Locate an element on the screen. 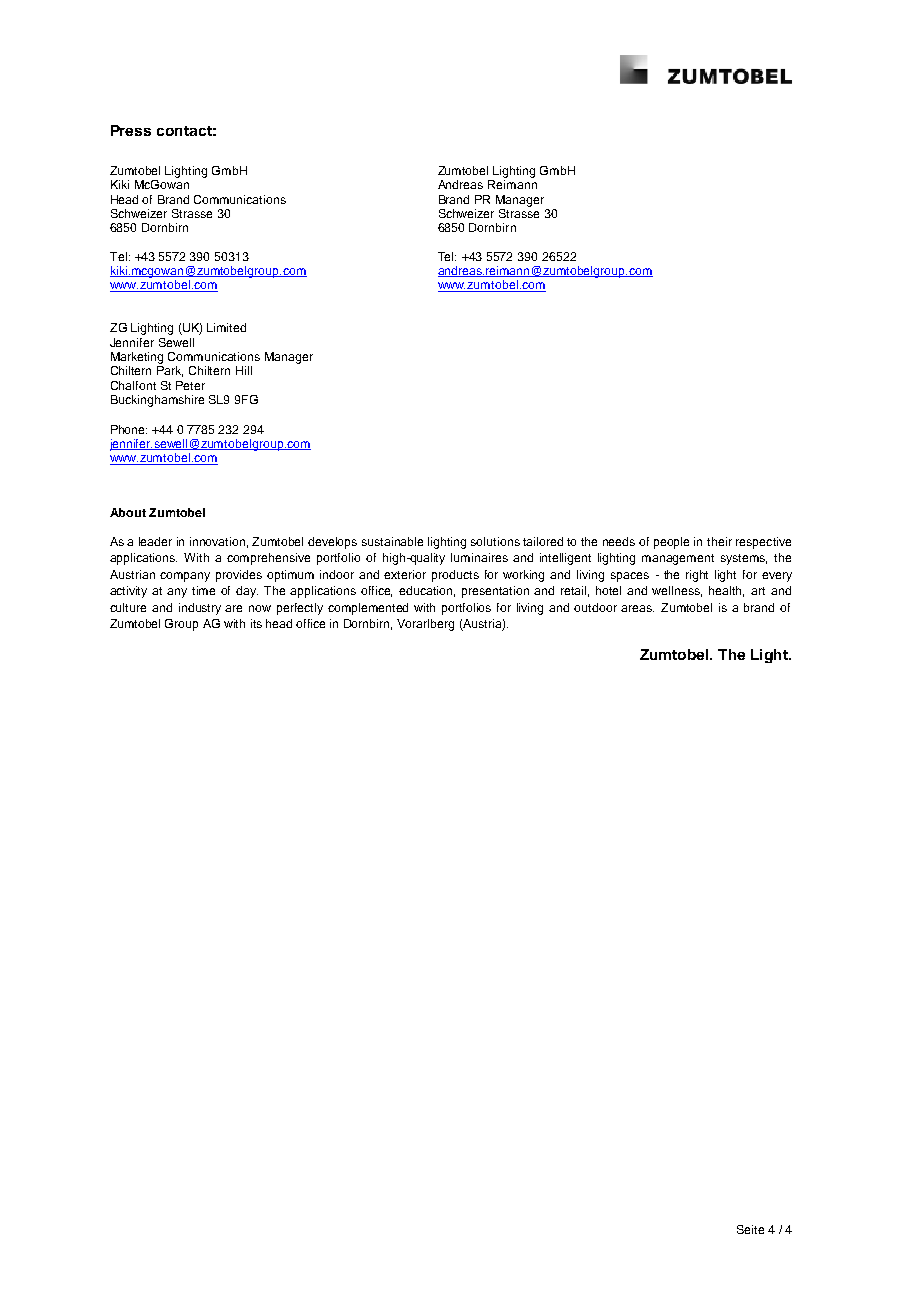  Press is located at coordinates (131, 130).
